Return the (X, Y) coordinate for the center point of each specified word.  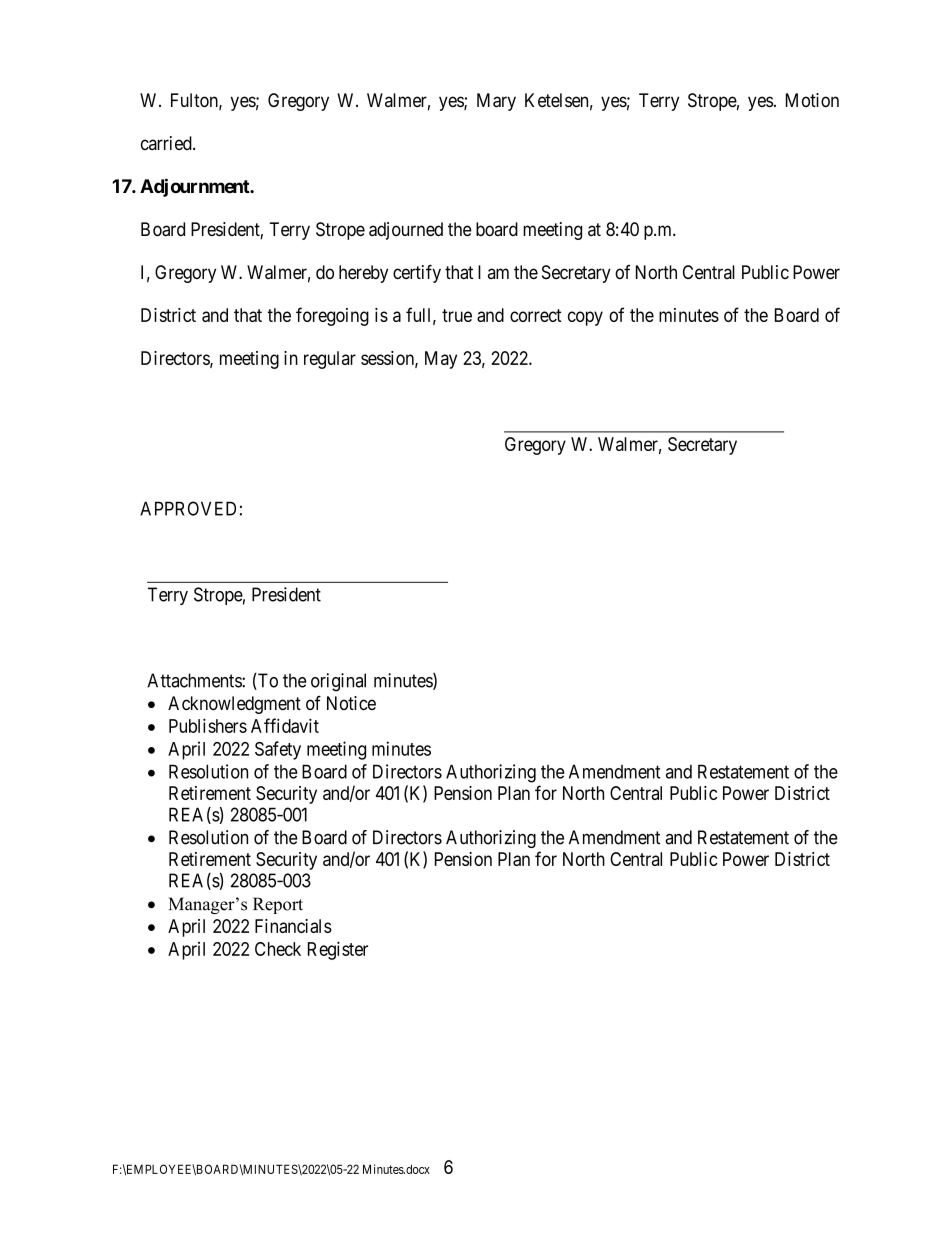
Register (338, 950)
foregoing (332, 316)
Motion (812, 100)
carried (167, 143)
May (441, 360)
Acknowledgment (234, 705)
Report (278, 905)
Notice (351, 703)
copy (585, 318)
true (457, 315)
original (338, 682)
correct (536, 315)
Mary (496, 102)
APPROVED (188, 508)
